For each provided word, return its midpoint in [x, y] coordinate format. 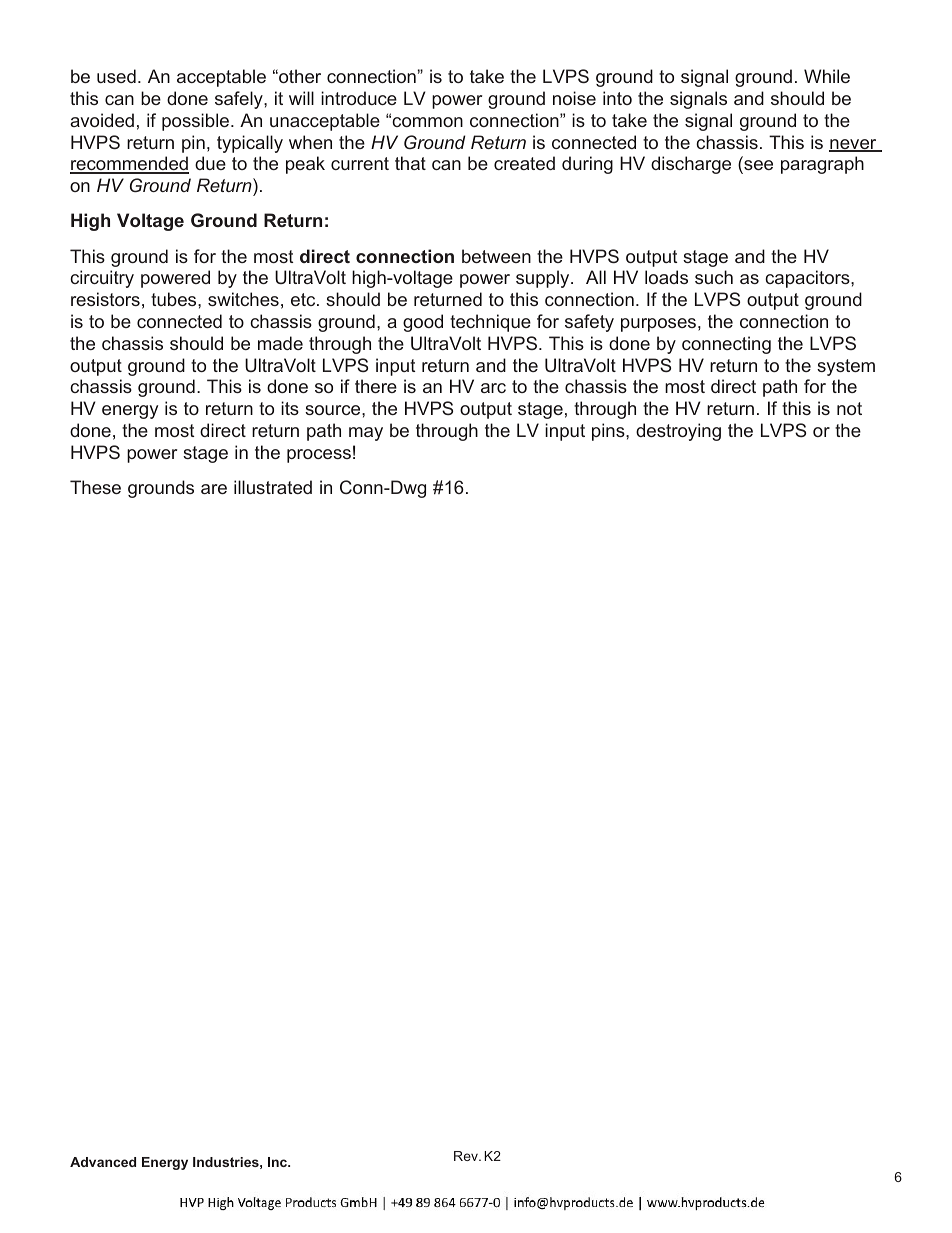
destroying [678, 432]
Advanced [103, 1162]
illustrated [273, 487]
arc [493, 388]
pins [609, 432]
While [827, 76]
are [214, 489]
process [319, 456]
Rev [467, 1156]
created [524, 163]
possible [195, 122]
